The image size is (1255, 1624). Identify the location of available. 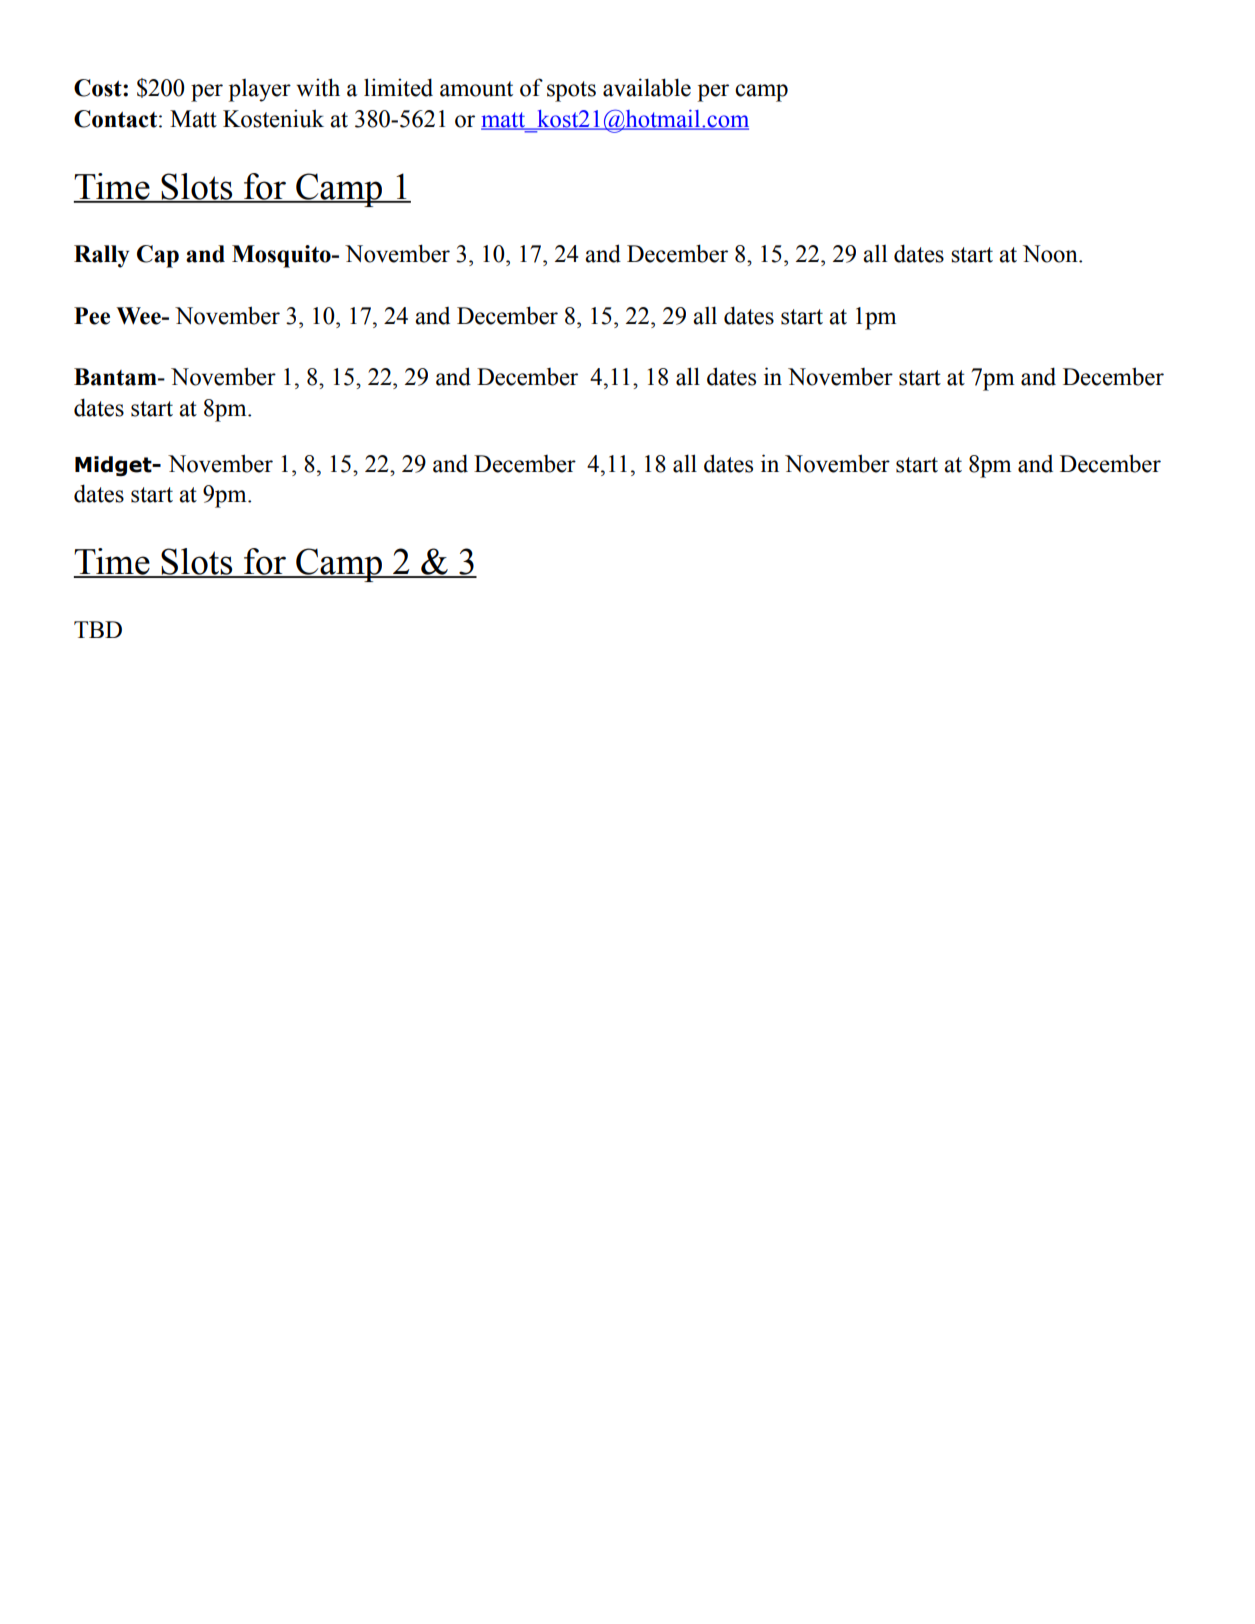
(647, 87).
